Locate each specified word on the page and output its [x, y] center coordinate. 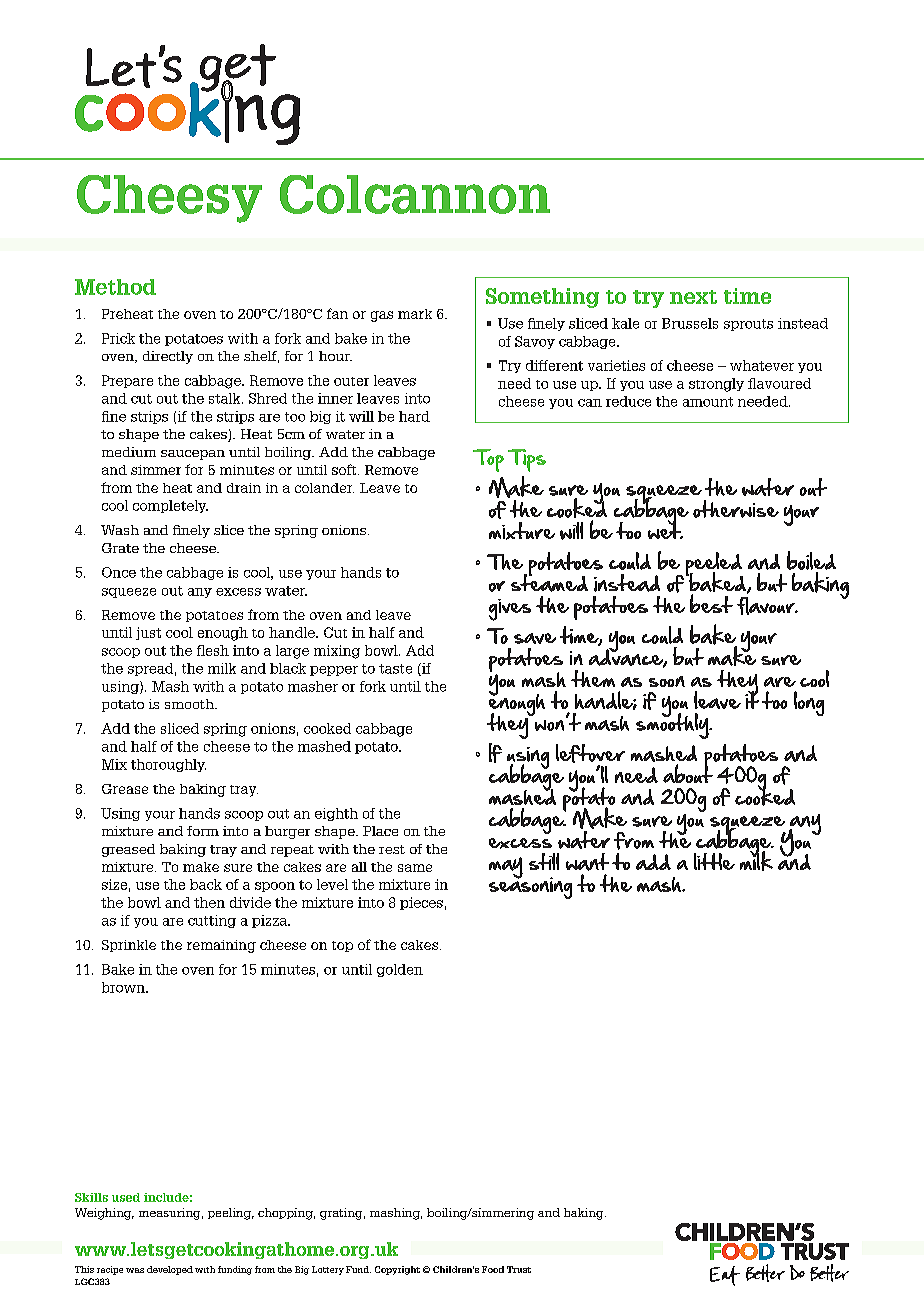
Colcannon [415, 194]
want [587, 862]
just [148, 633]
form [203, 831]
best [711, 603]
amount [708, 402]
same [415, 868]
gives [510, 610]
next [693, 297]
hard [414, 416]
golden [400, 970]
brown [124, 987]
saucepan [193, 455]
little [714, 861]
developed [170, 1270]
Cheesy [169, 199]
